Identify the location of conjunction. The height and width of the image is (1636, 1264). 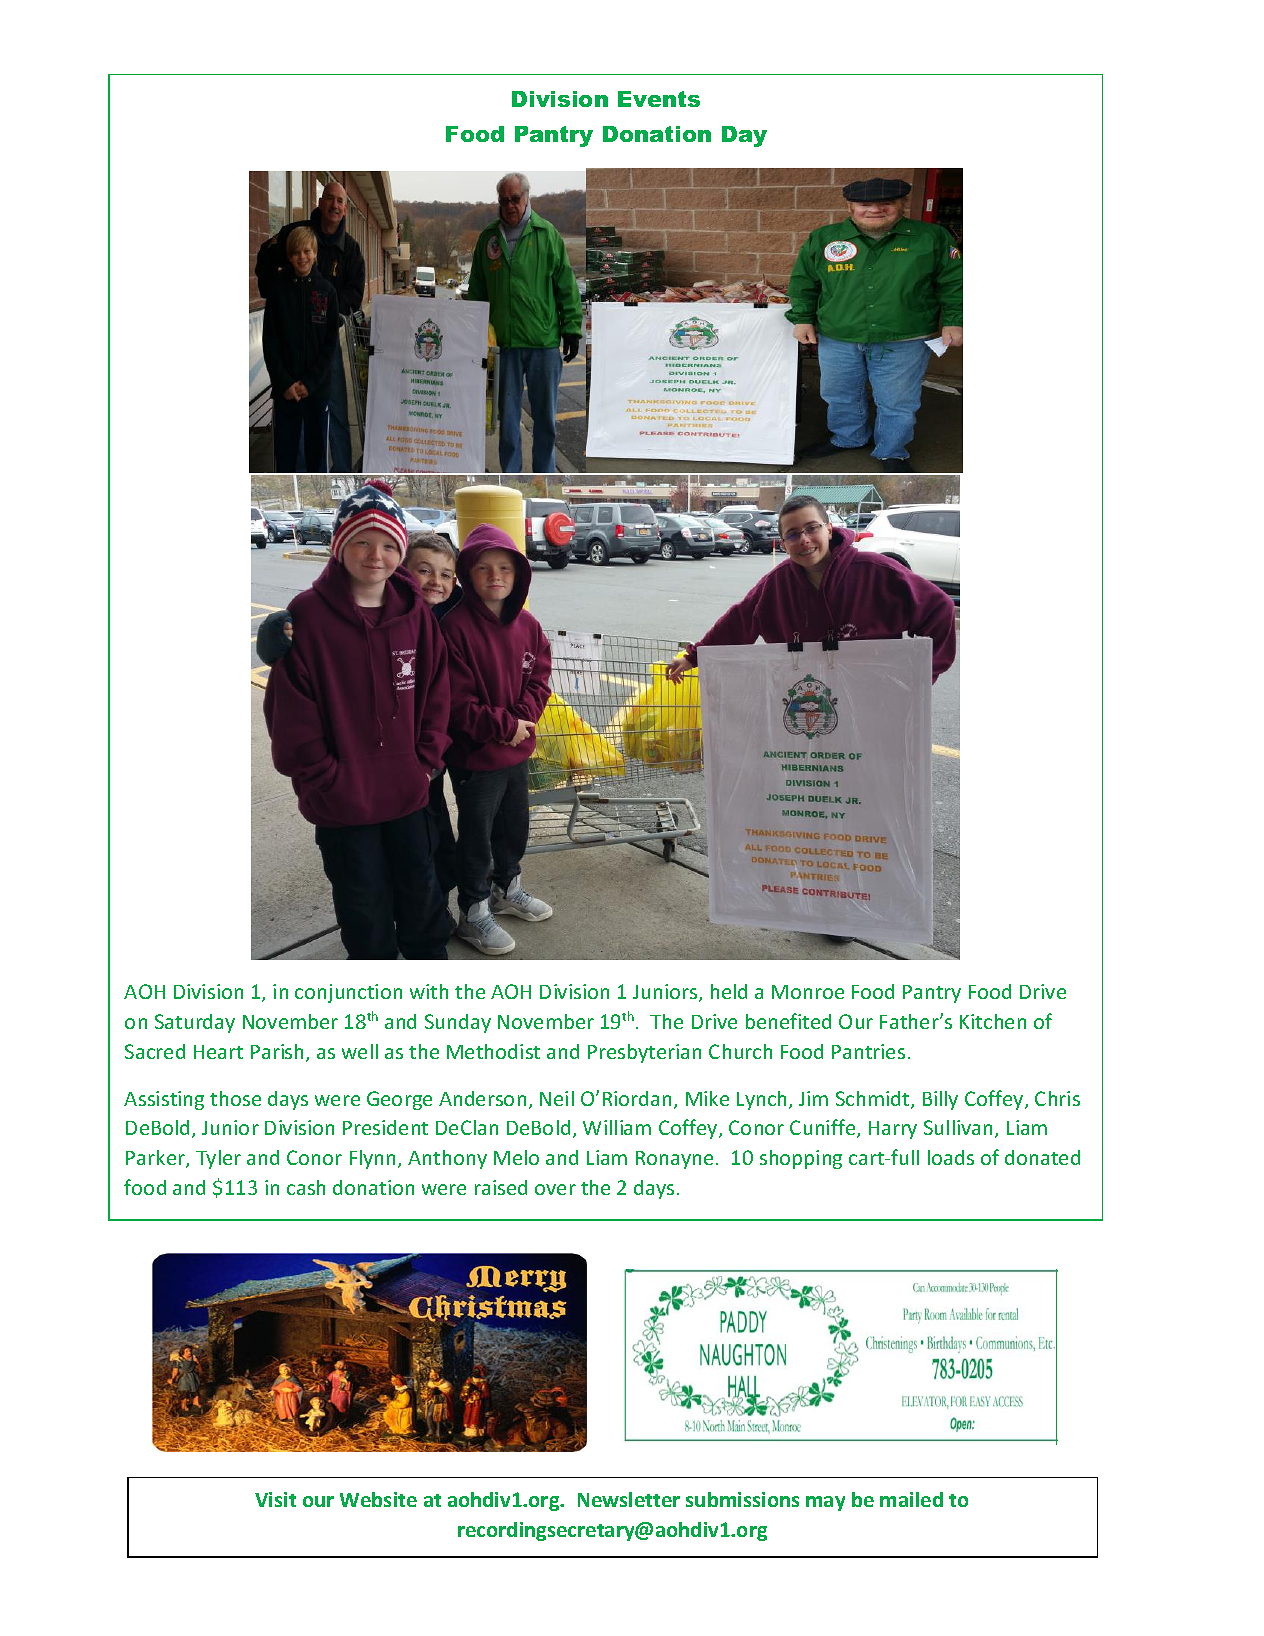
(348, 993).
